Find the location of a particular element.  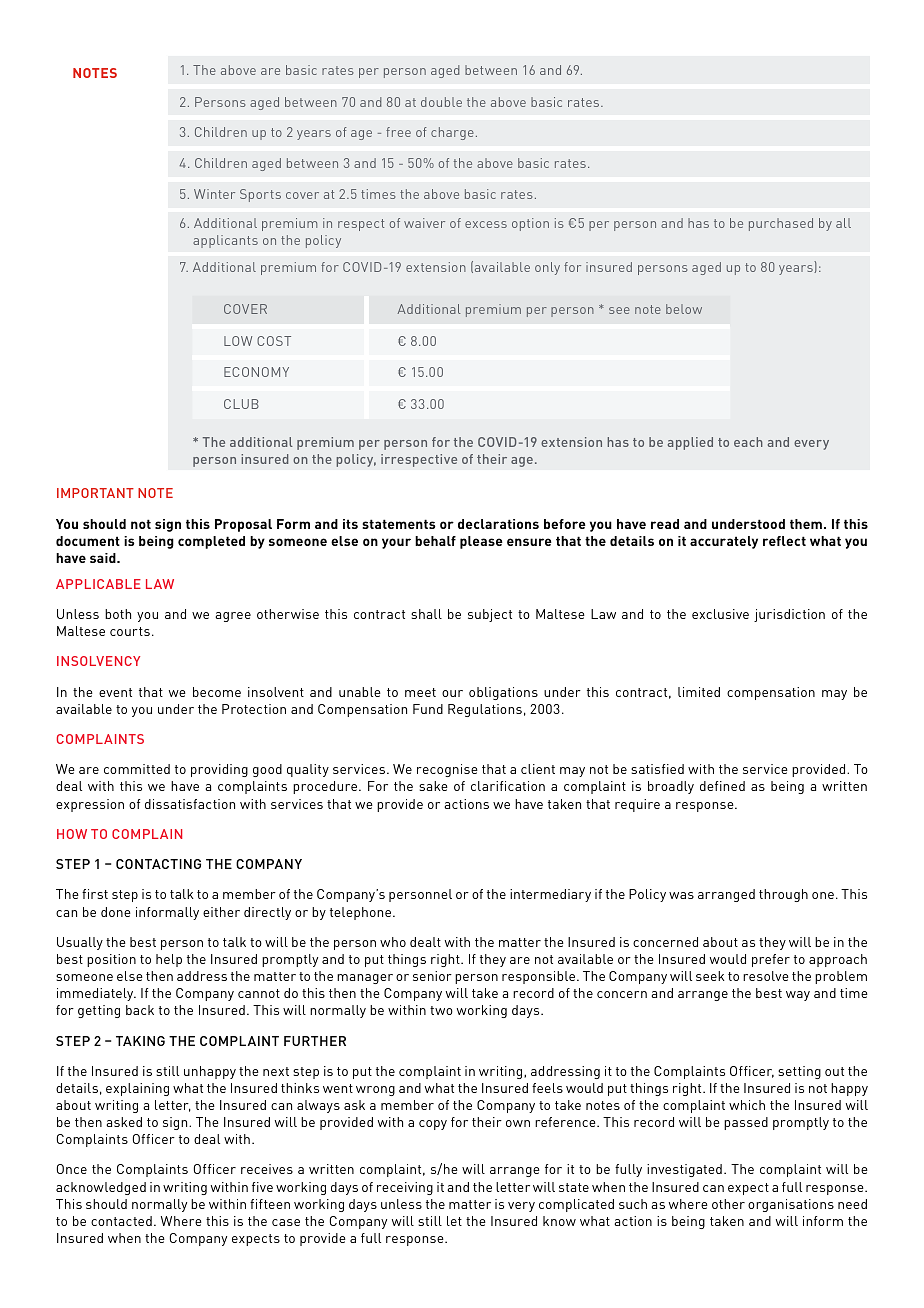

contacted is located at coordinates (121, 1221).
